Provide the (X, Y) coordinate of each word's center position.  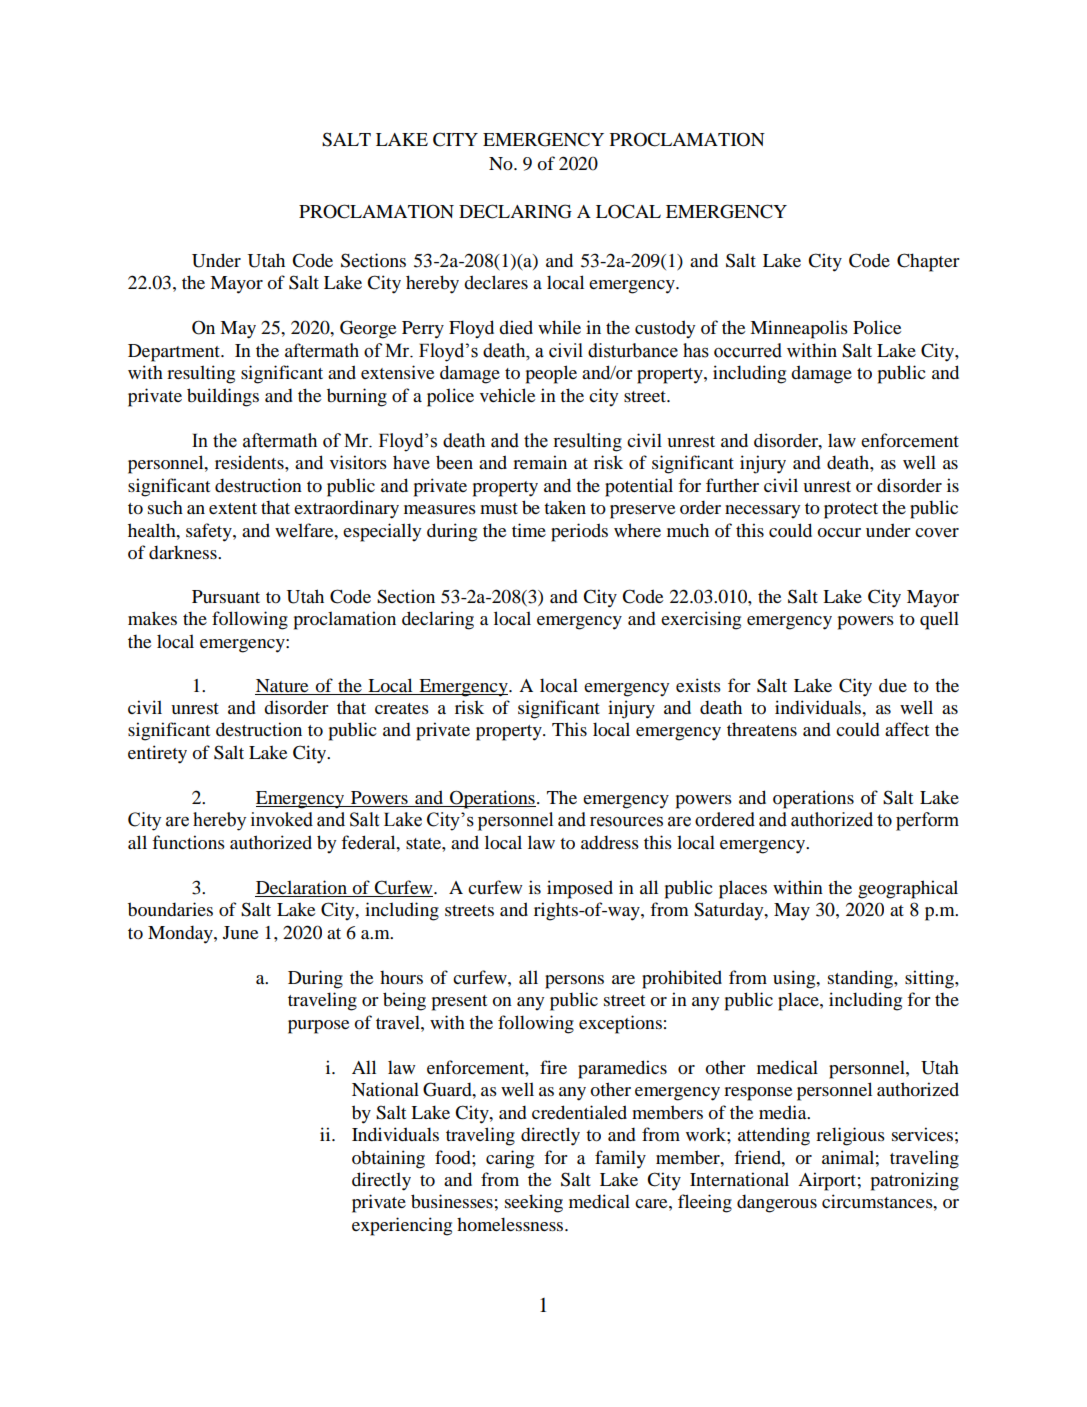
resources (626, 822)
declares (496, 282)
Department (175, 353)
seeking (534, 1203)
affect (907, 729)
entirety (157, 754)
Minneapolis (799, 329)
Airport (827, 1181)
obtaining (388, 1159)
